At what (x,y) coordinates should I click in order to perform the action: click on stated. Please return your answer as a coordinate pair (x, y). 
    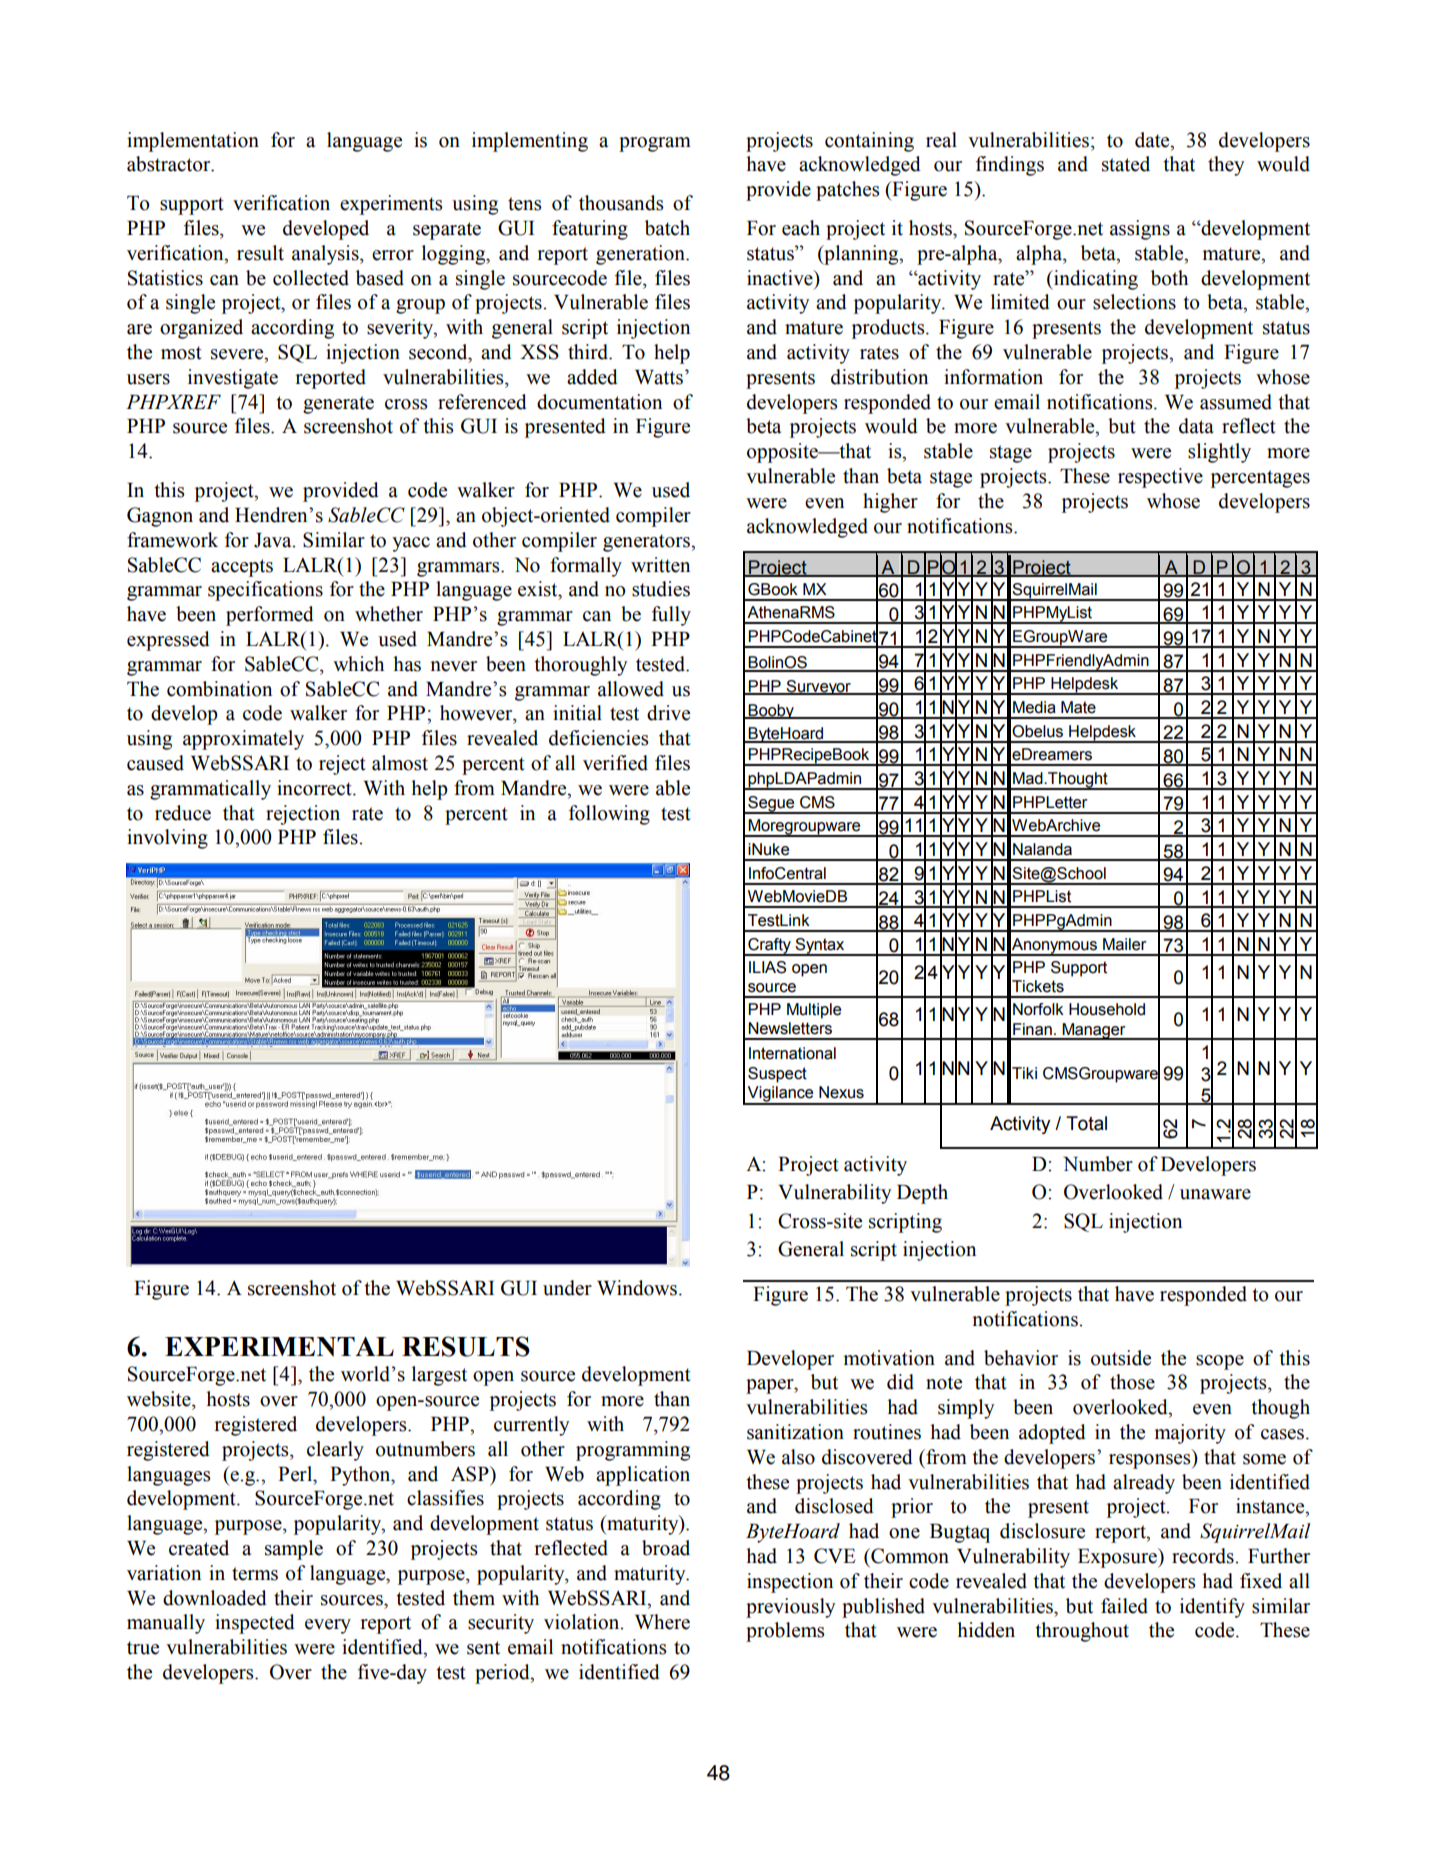
    Looking at the image, I should click on (1126, 164).
